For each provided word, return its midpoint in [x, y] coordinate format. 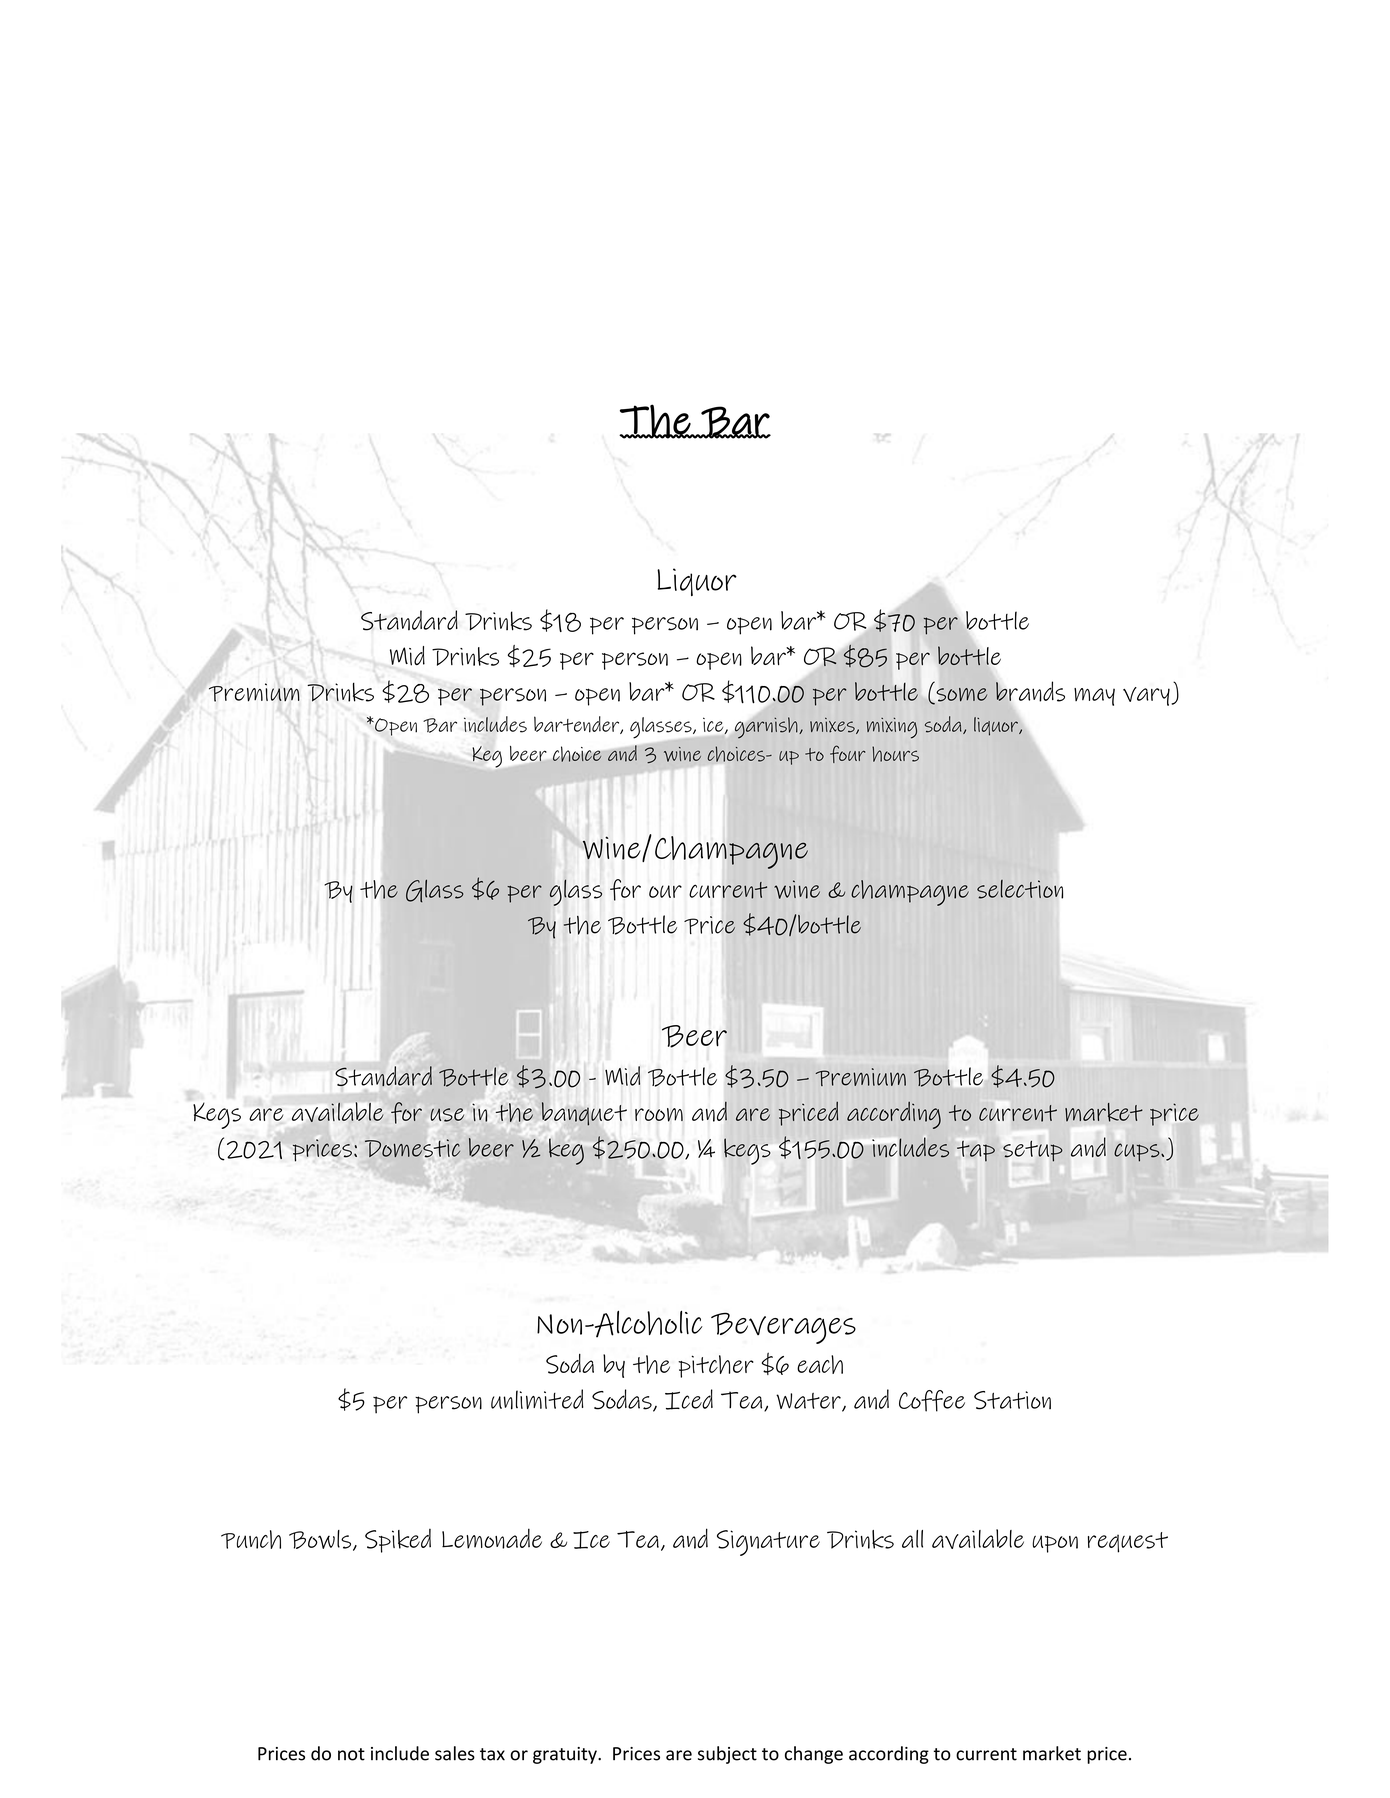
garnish [767, 728]
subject [727, 1755]
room [659, 1115]
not [351, 1754]
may [1094, 697]
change [814, 1755]
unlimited [537, 1399]
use [447, 1115]
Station [1012, 1400]
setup [1033, 1151]
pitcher [716, 1366]
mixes [833, 726]
